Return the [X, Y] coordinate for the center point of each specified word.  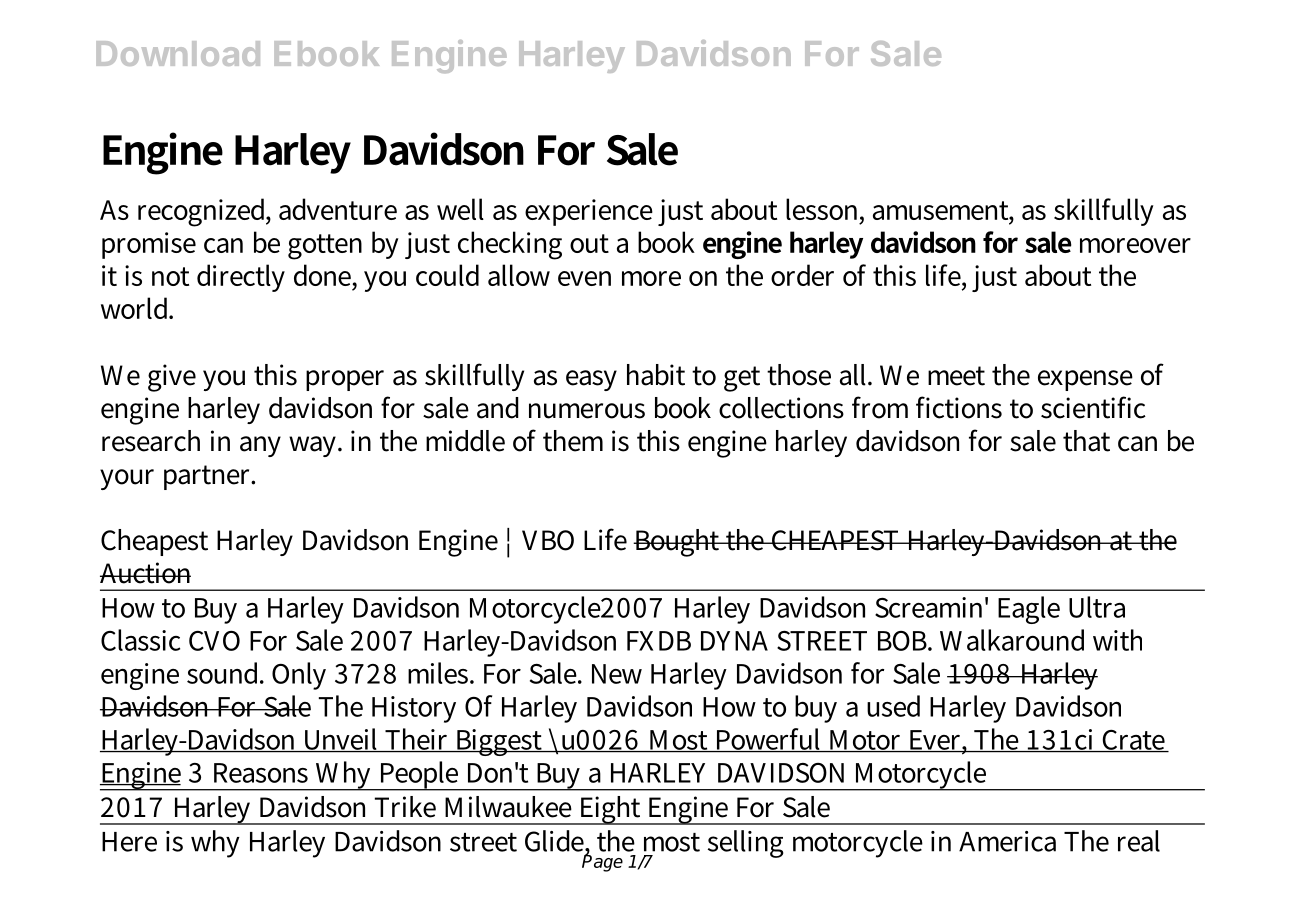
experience [589, 212]
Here [129, 842]
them [573, 441]
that [1086, 441]
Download [178, 53]
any [260, 446]
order [802, 275]
